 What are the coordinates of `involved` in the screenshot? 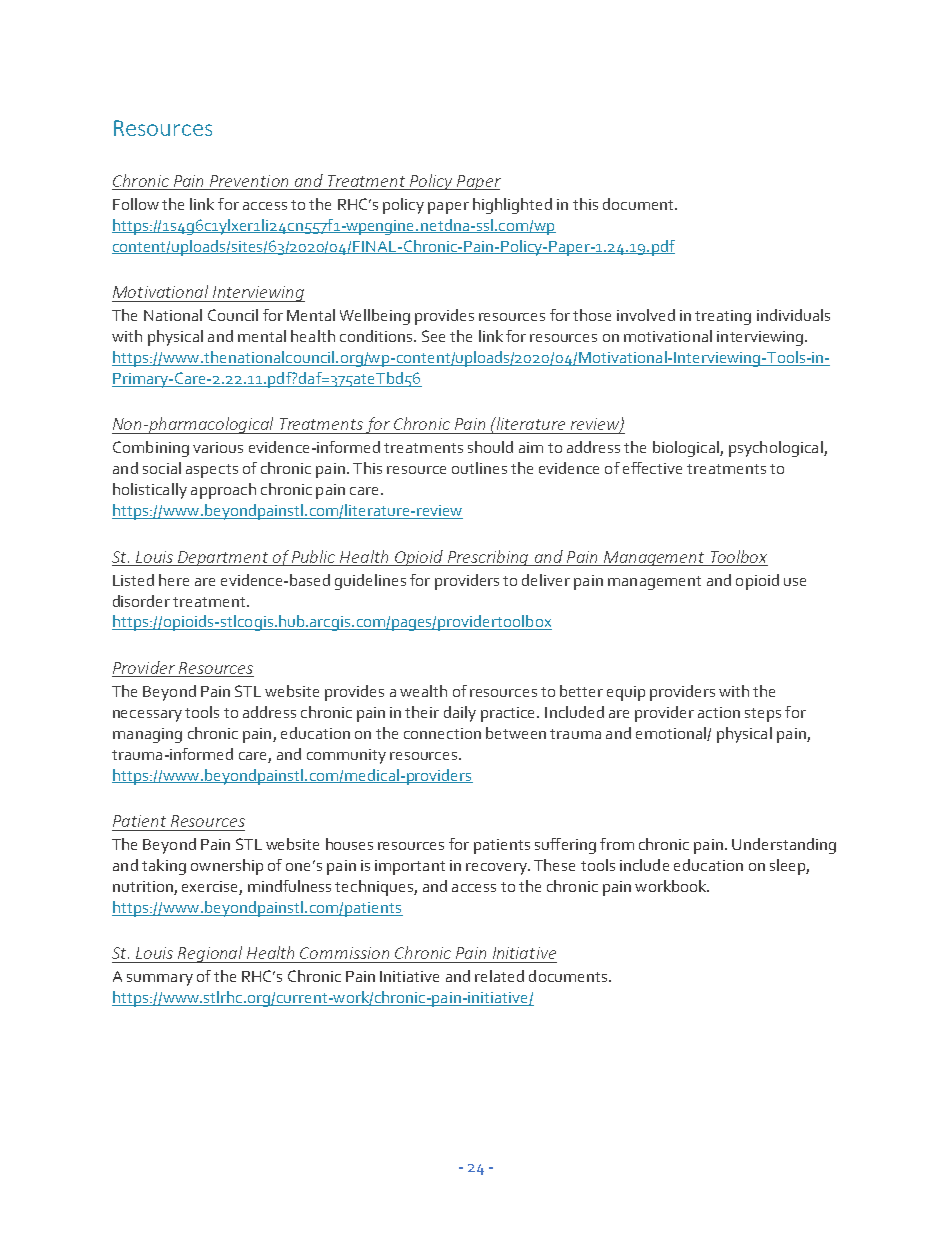 It's located at (646, 315).
